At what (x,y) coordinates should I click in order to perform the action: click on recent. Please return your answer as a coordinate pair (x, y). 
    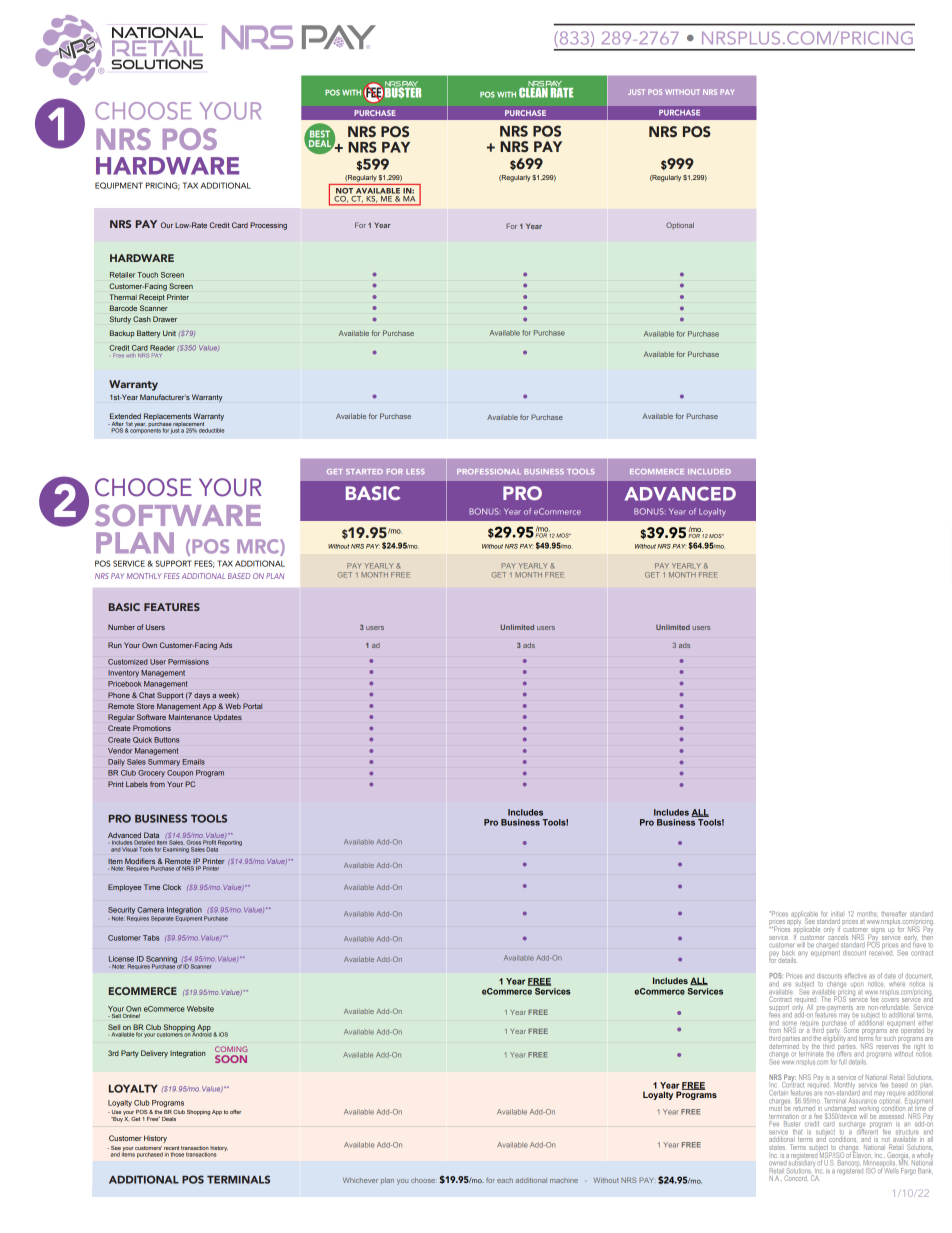
    Looking at the image, I should click on (171, 1148).
